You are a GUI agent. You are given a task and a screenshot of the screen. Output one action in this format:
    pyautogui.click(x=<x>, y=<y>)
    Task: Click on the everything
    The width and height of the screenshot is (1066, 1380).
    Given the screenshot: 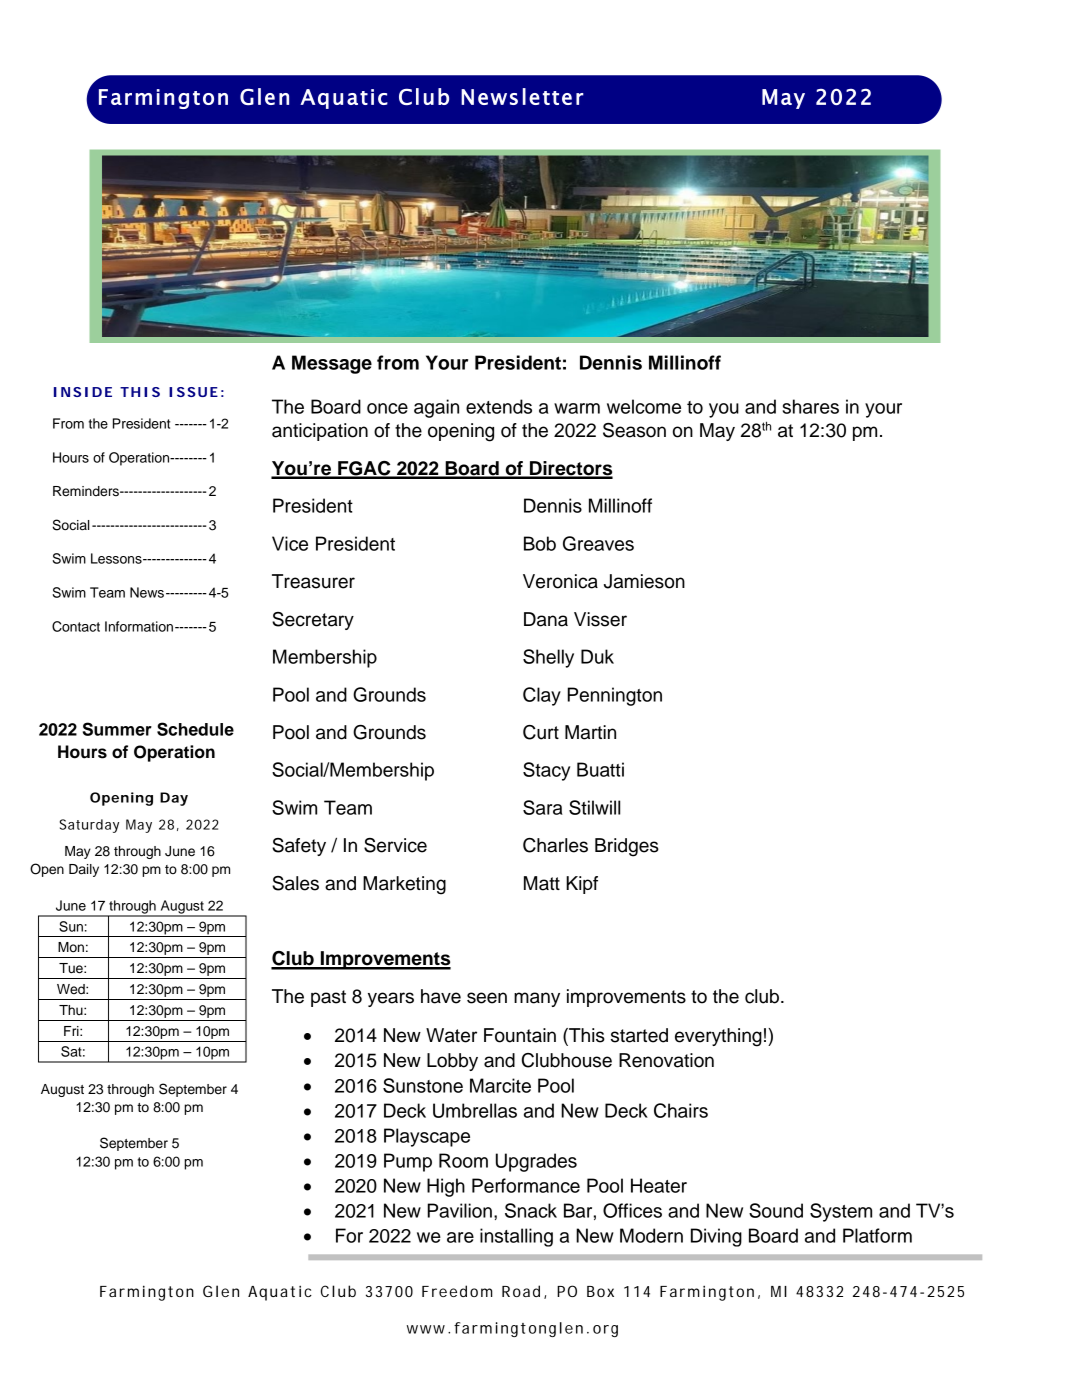 What is the action you would take?
    pyautogui.click(x=718, y=1037)
